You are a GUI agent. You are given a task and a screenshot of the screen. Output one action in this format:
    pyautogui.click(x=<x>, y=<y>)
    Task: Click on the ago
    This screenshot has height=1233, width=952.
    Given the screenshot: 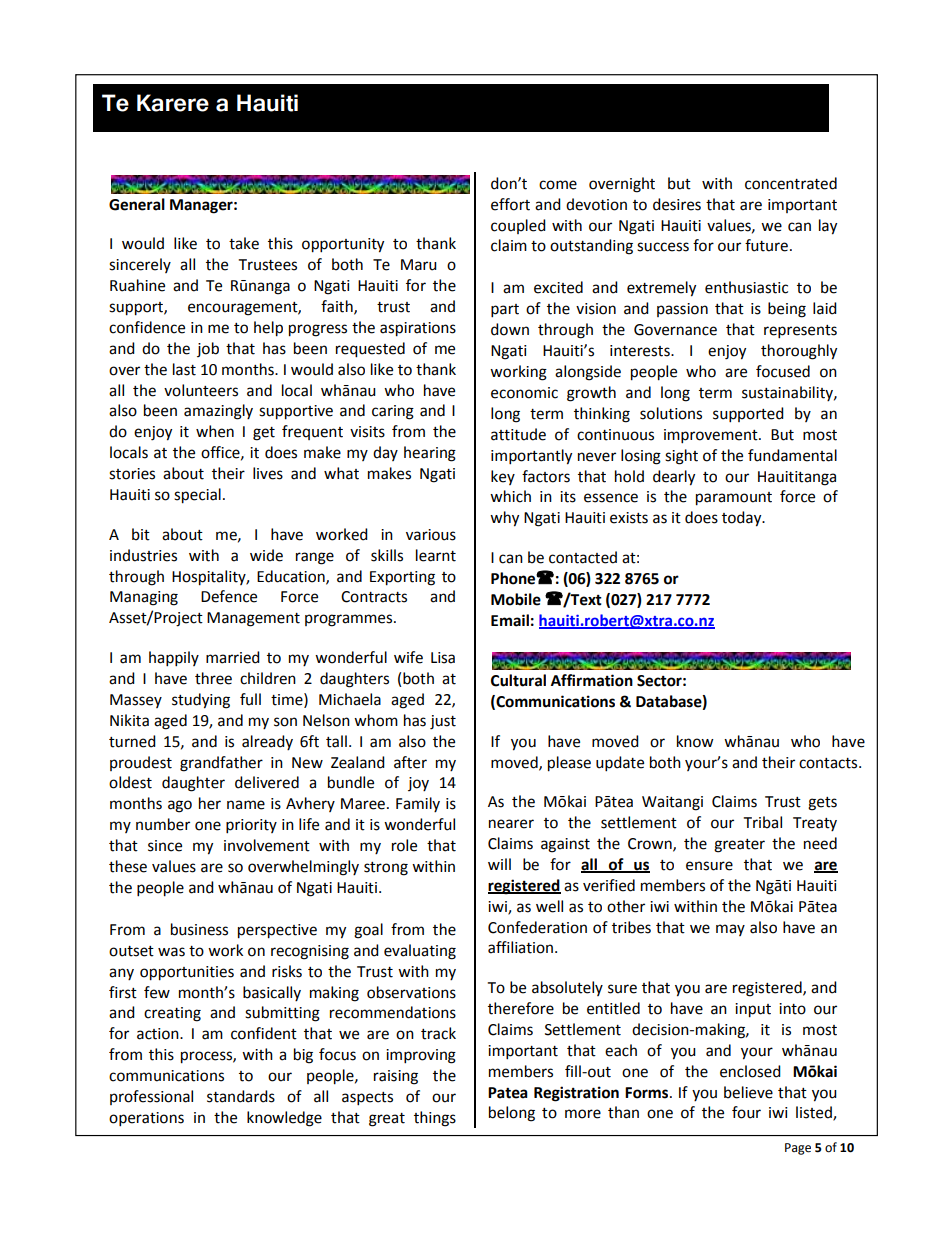 What is the action you would take?
    pyautogui.click(x=180, y=806)
